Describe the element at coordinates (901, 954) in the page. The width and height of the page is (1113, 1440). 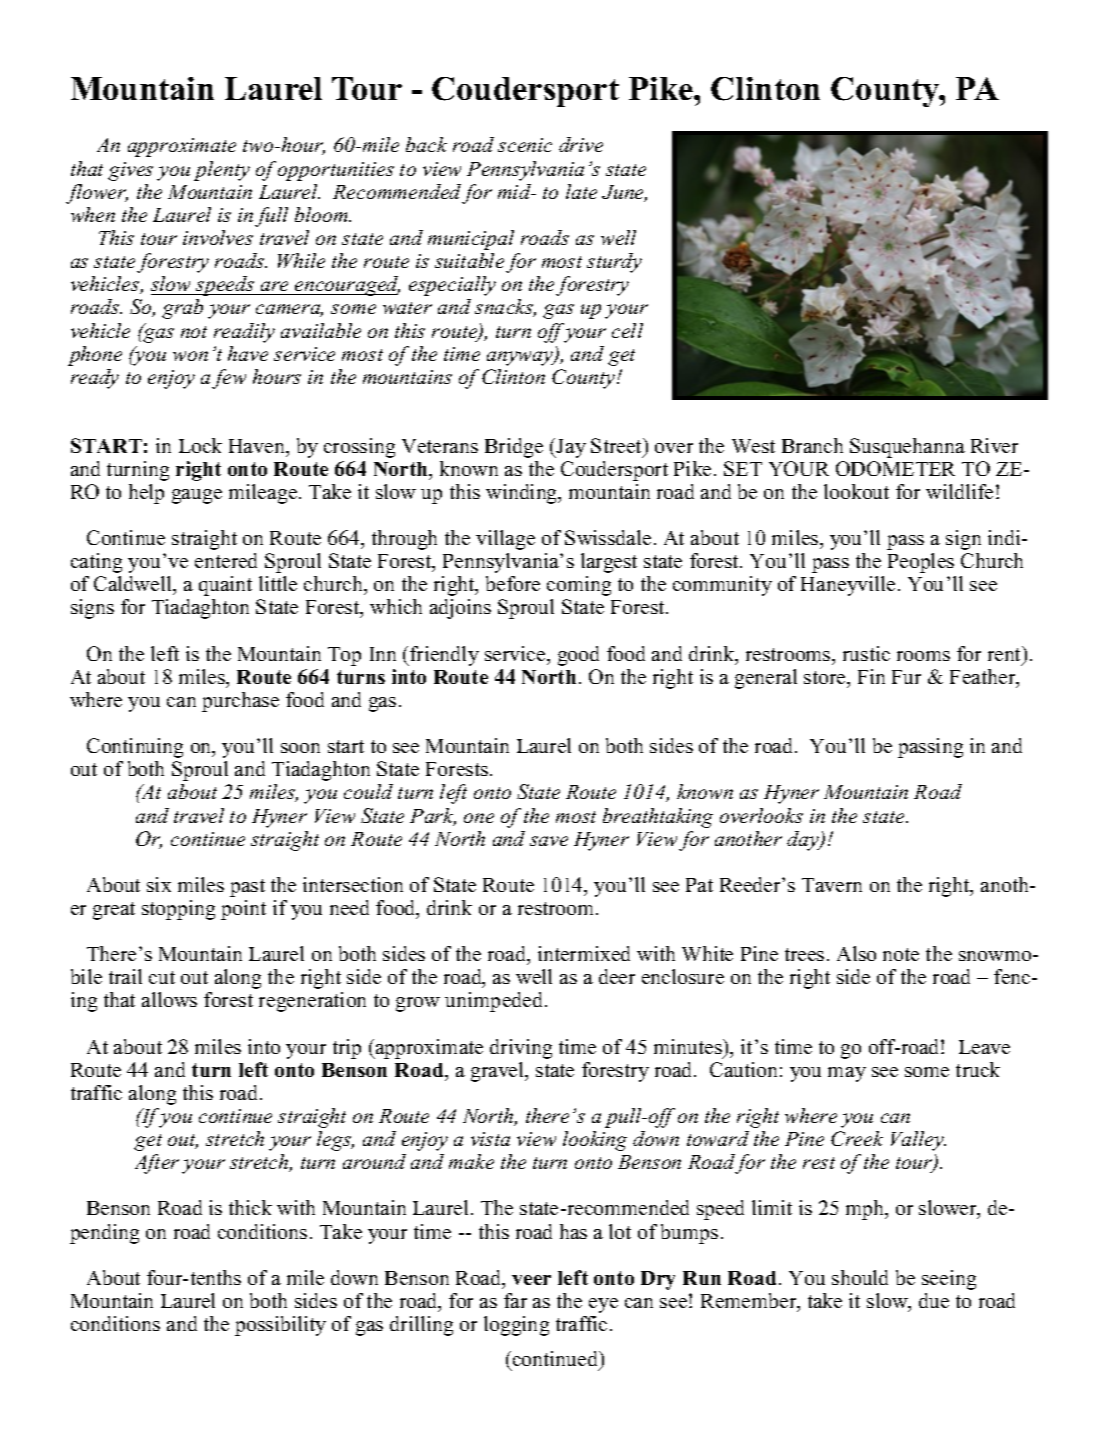
I see `note` at that location.
